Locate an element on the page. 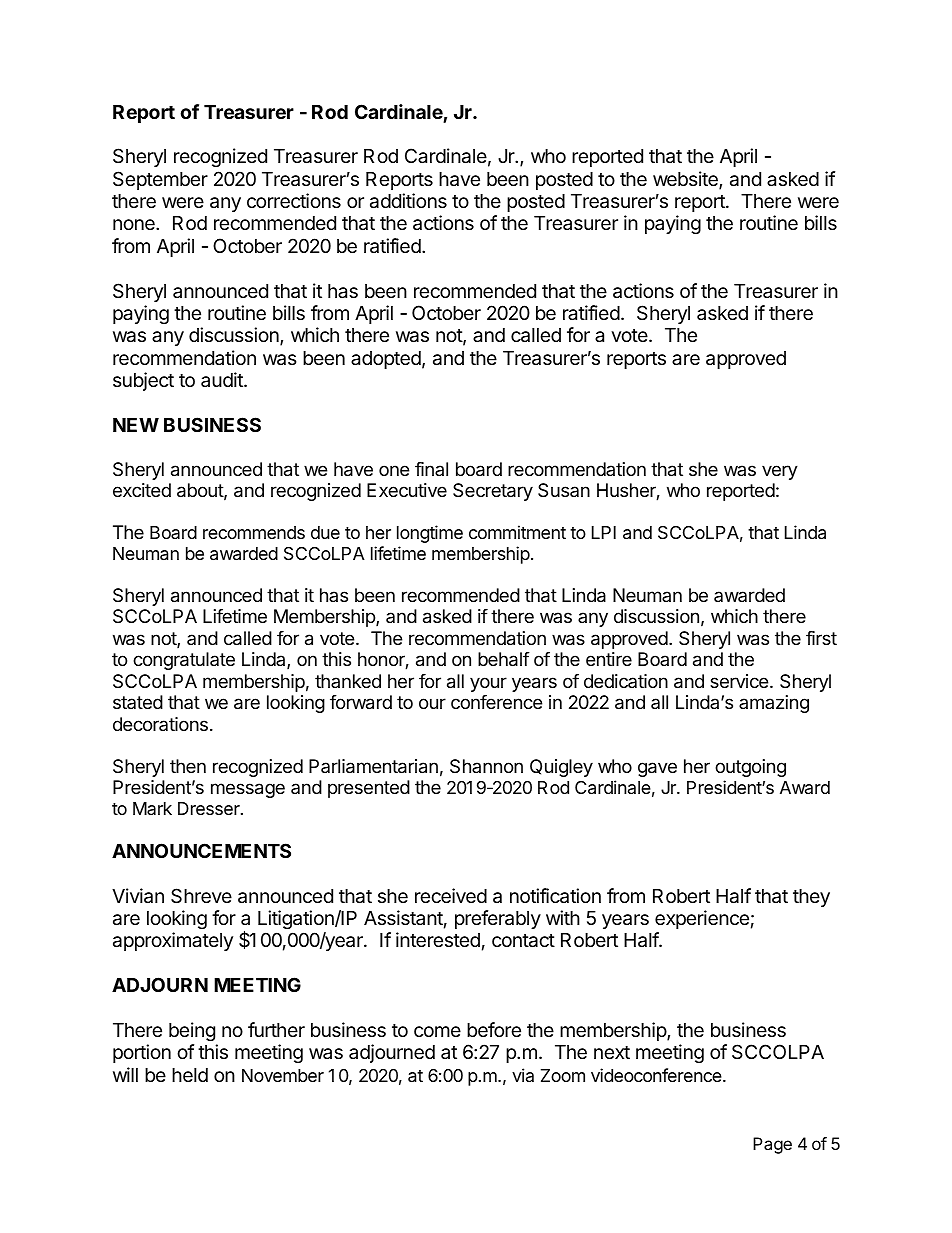  Zoom is located at coordinates (563, 1075).
